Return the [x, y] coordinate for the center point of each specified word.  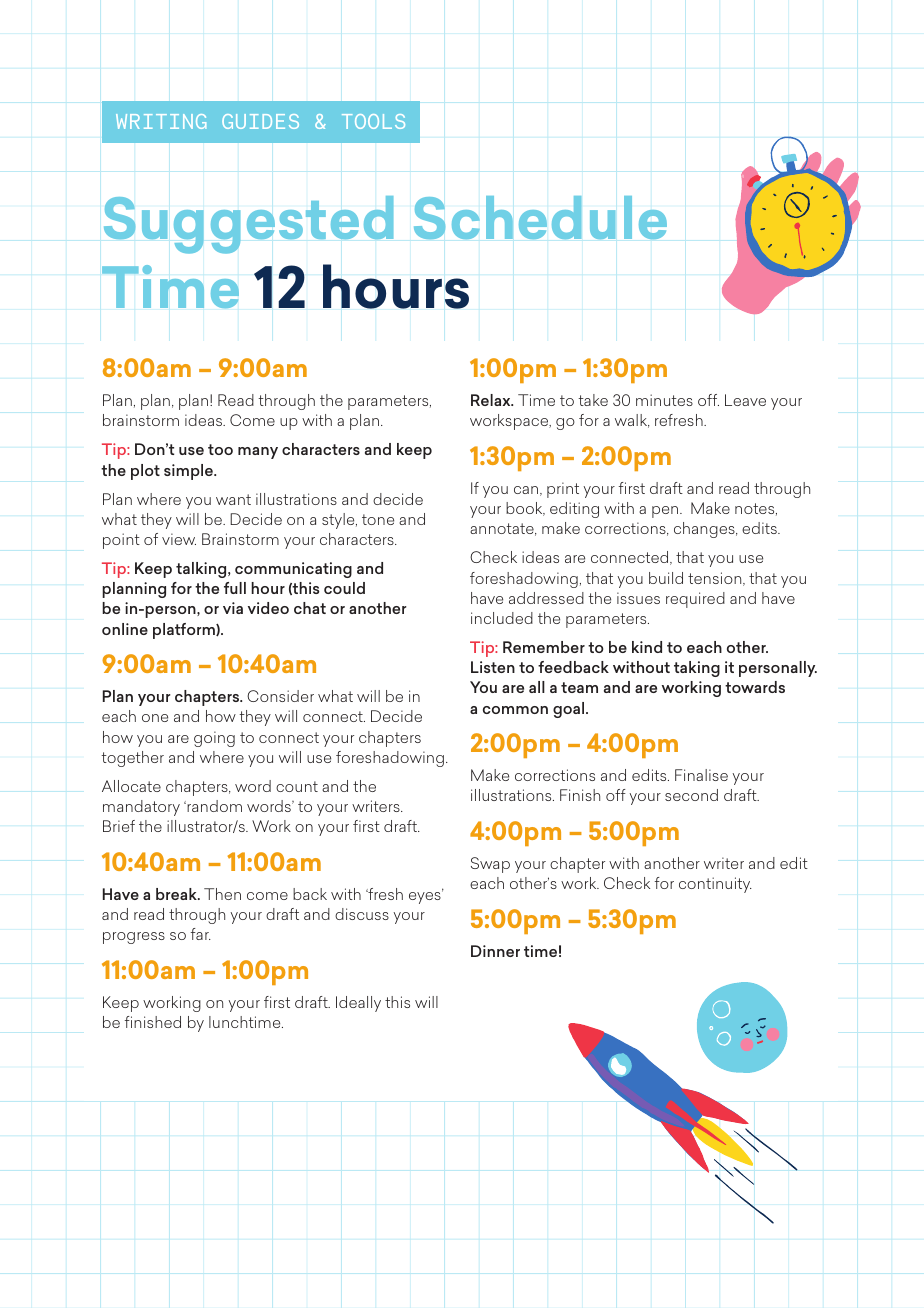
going [214, 739]
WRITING [161, 121]
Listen [493, 667]
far [201, 934]
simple [189, 472]
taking [697, 669]
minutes [664, 400]
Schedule [540, 217]
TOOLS [373, 121]
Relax [492, 400]
